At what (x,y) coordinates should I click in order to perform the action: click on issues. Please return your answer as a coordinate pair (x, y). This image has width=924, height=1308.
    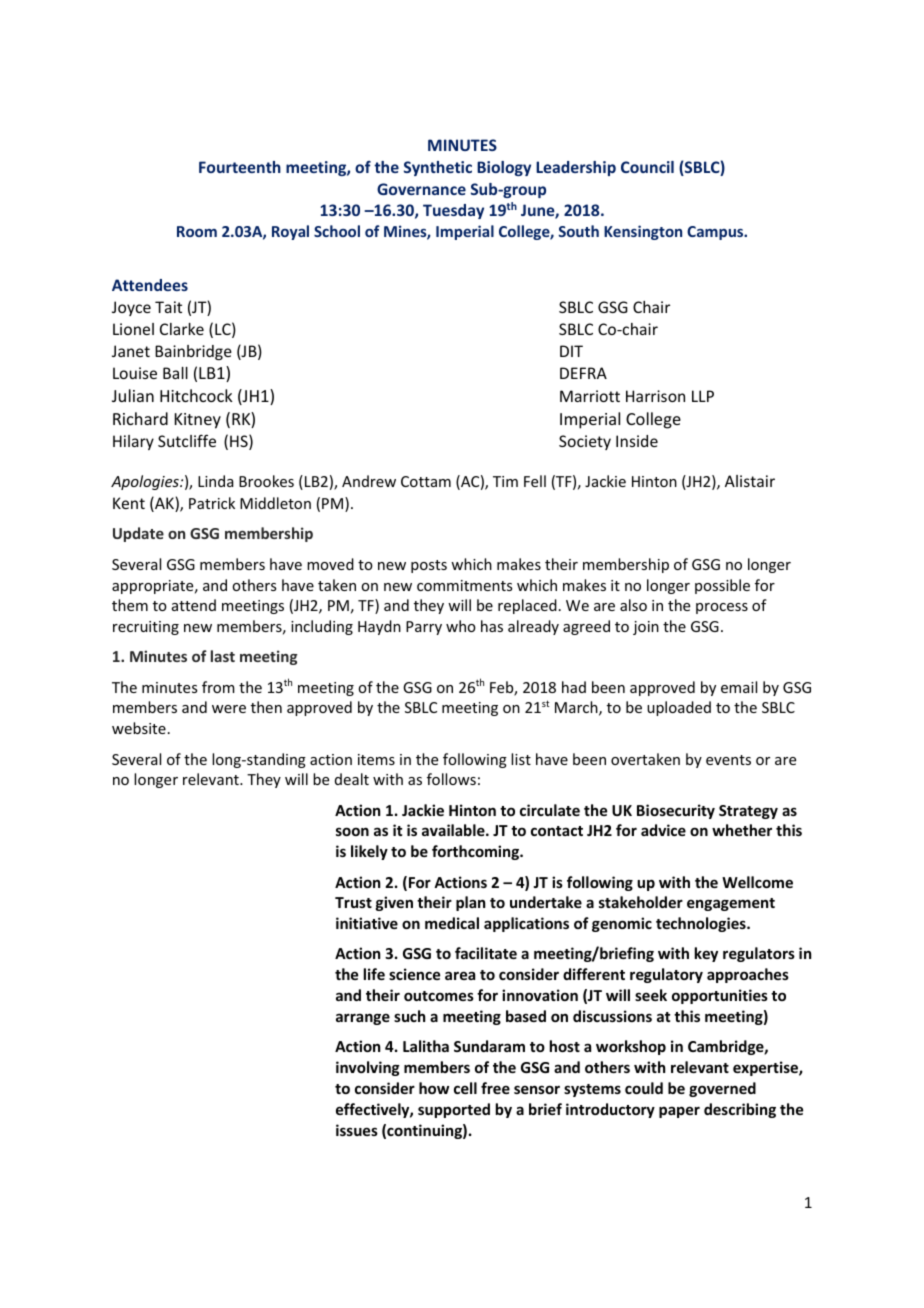
    Looking at the image, I should click on (357, 1130).
